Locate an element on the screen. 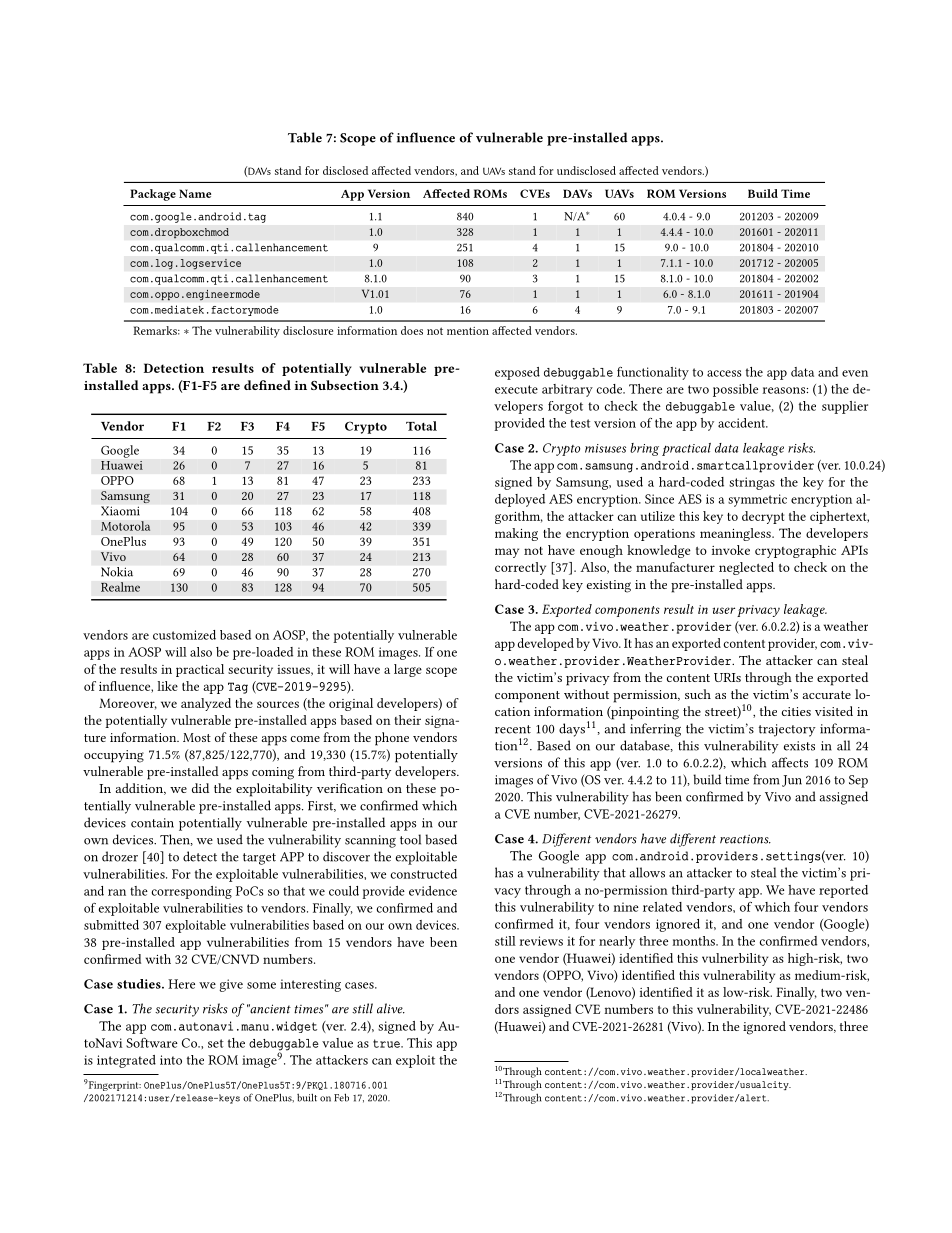  defined is located at coordinates (267, 385).
